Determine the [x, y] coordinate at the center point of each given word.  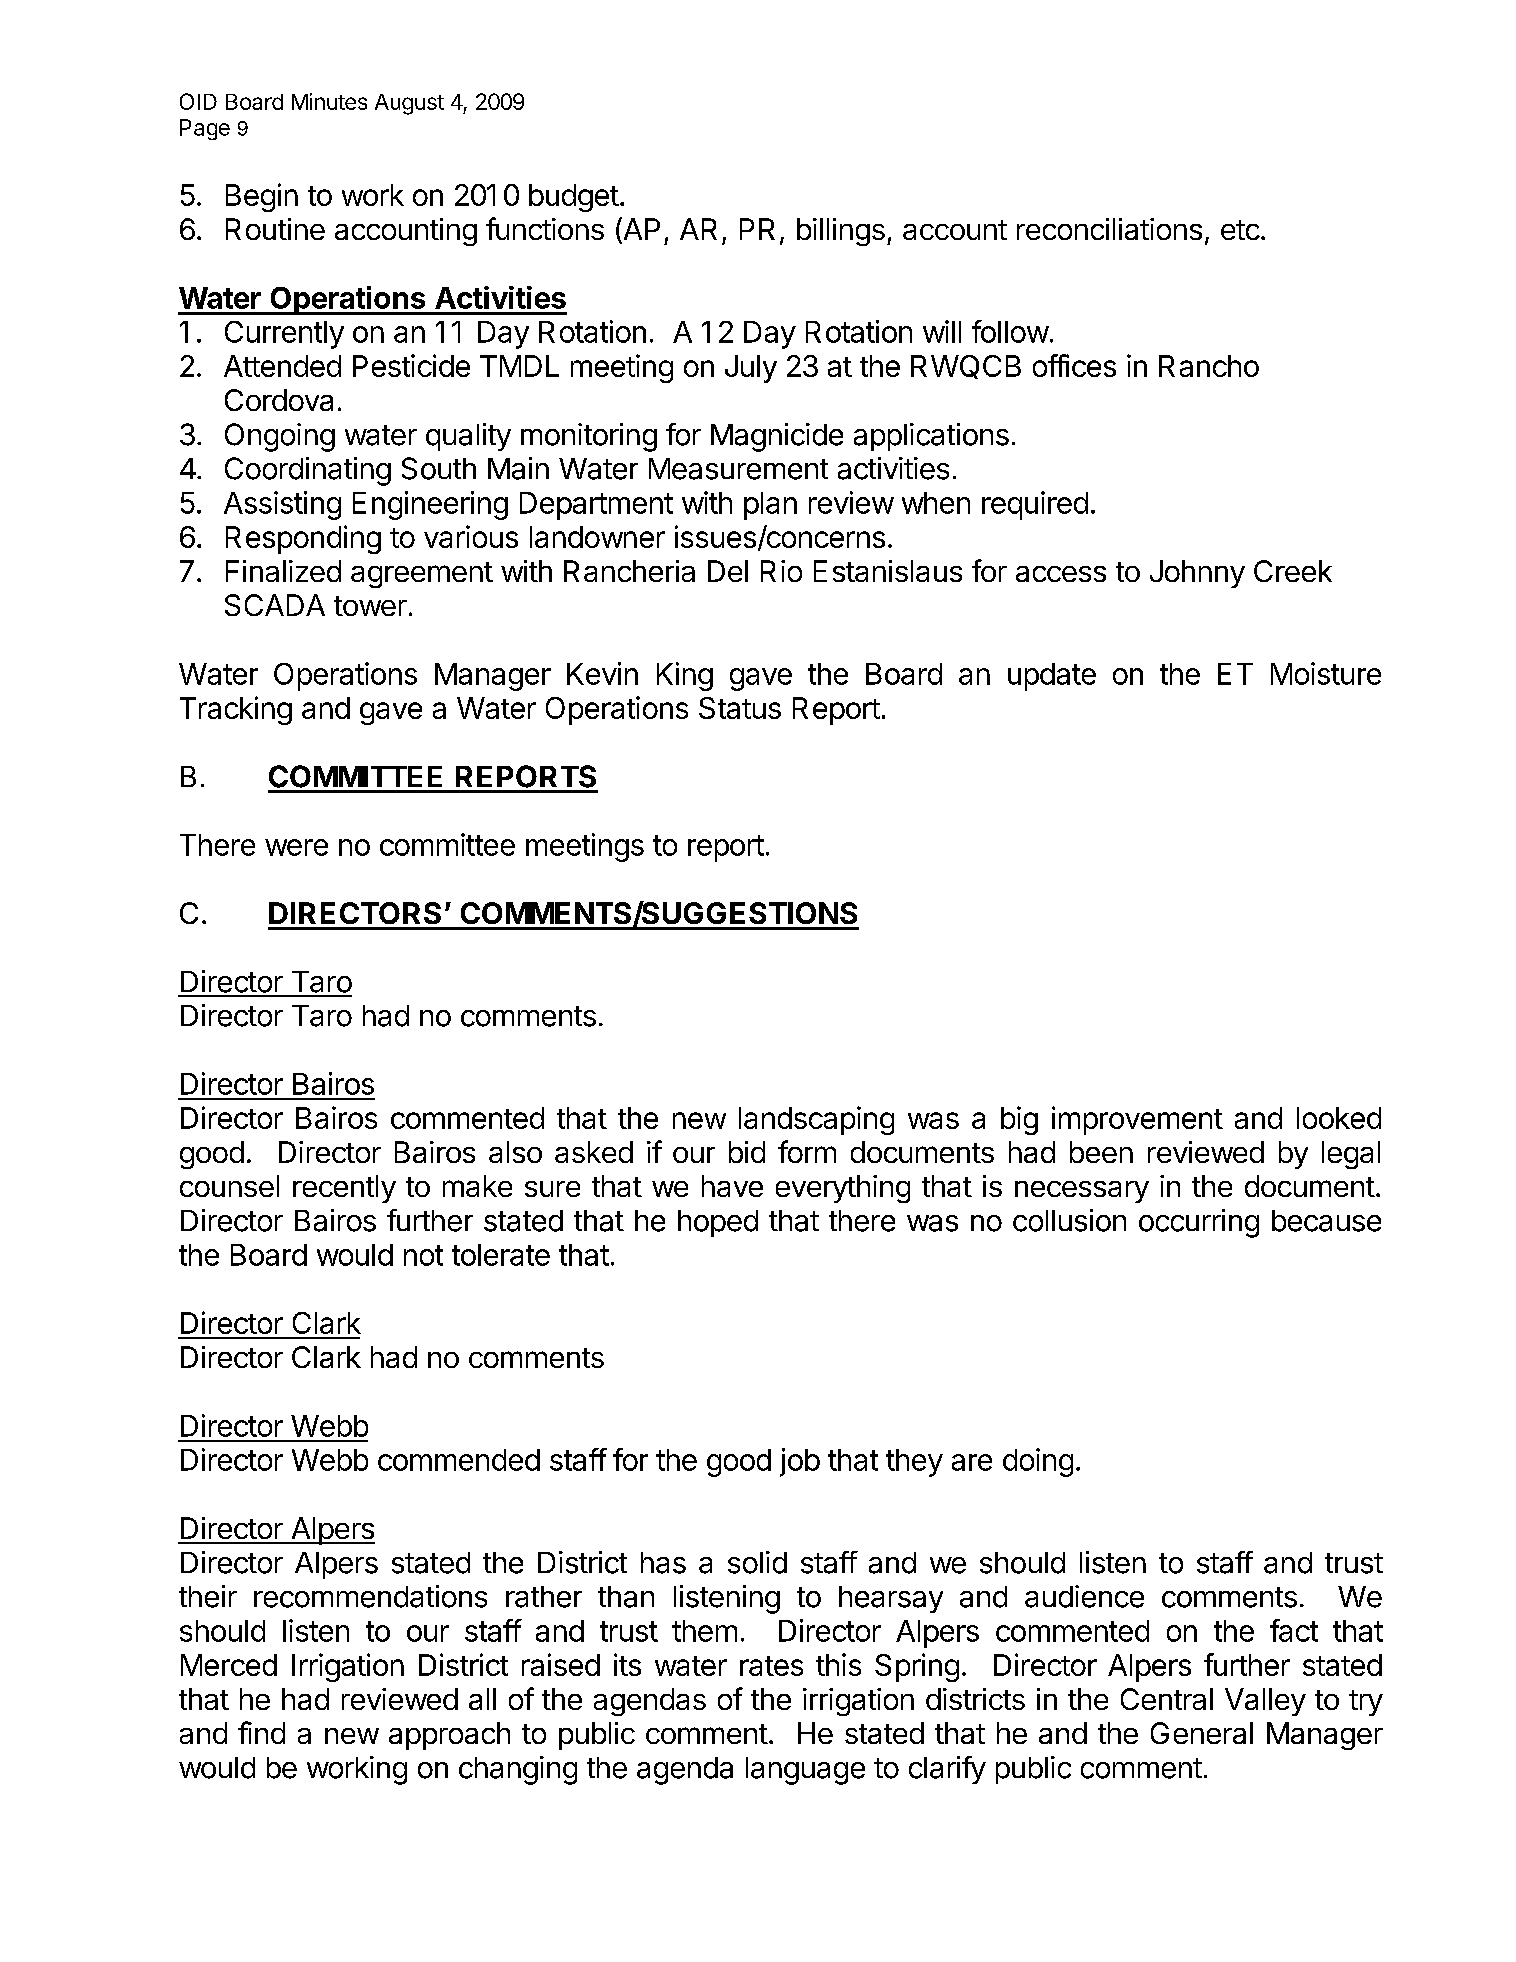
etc [1240, 230]
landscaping [816, 1120]
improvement [1137, 1120]
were [296, 847]
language [805, 1771]
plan [770, 506]
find [261, 1732]
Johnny [1197, 574]
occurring [1199, 1223]
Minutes [329, 101]
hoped [718, 1223]
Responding [303, 539]
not [423, 1255]
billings [841, 232]
